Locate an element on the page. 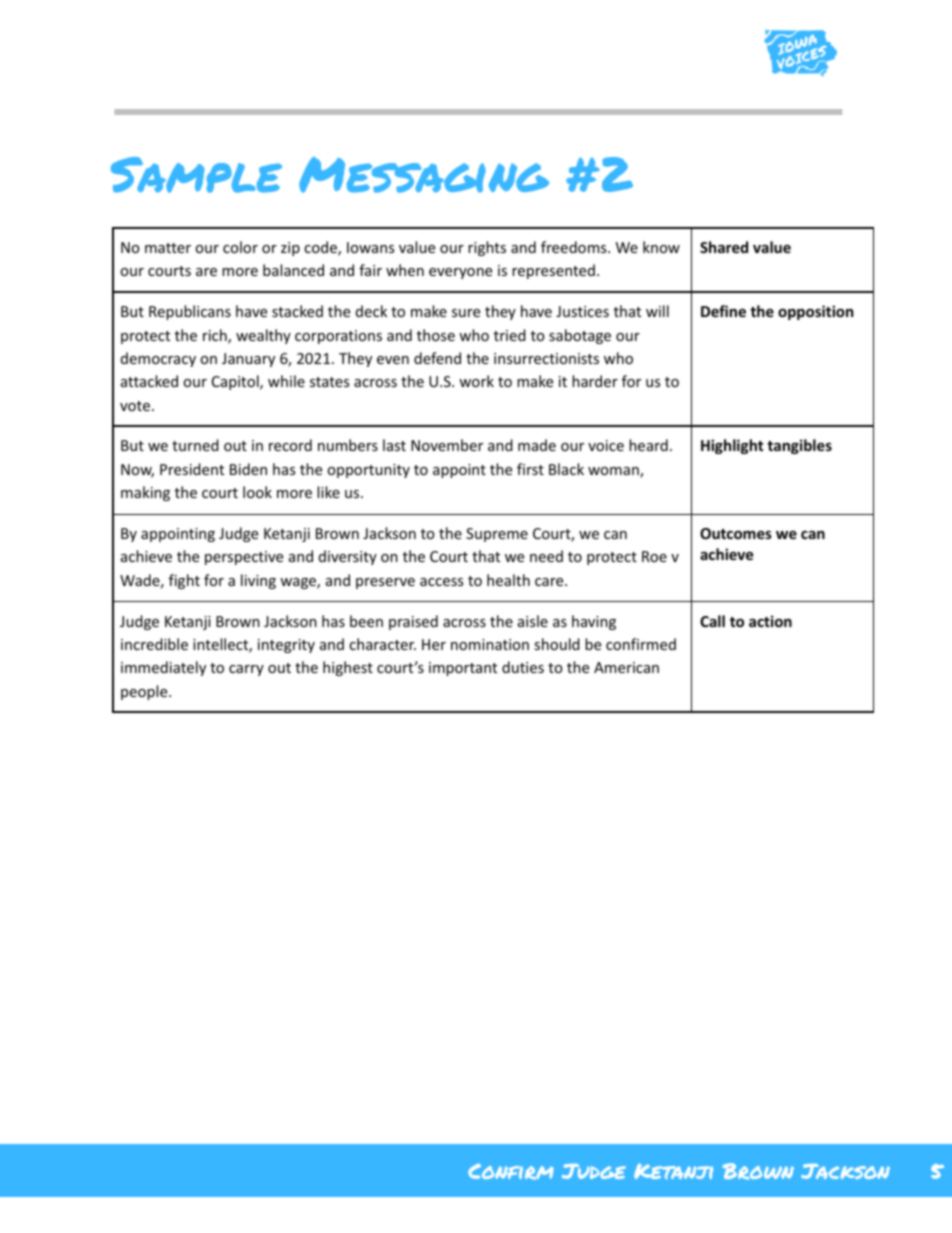 Image resolution: width=952 pixels, height=1233 pixels. Shared is located at coordinates (724, 247).
